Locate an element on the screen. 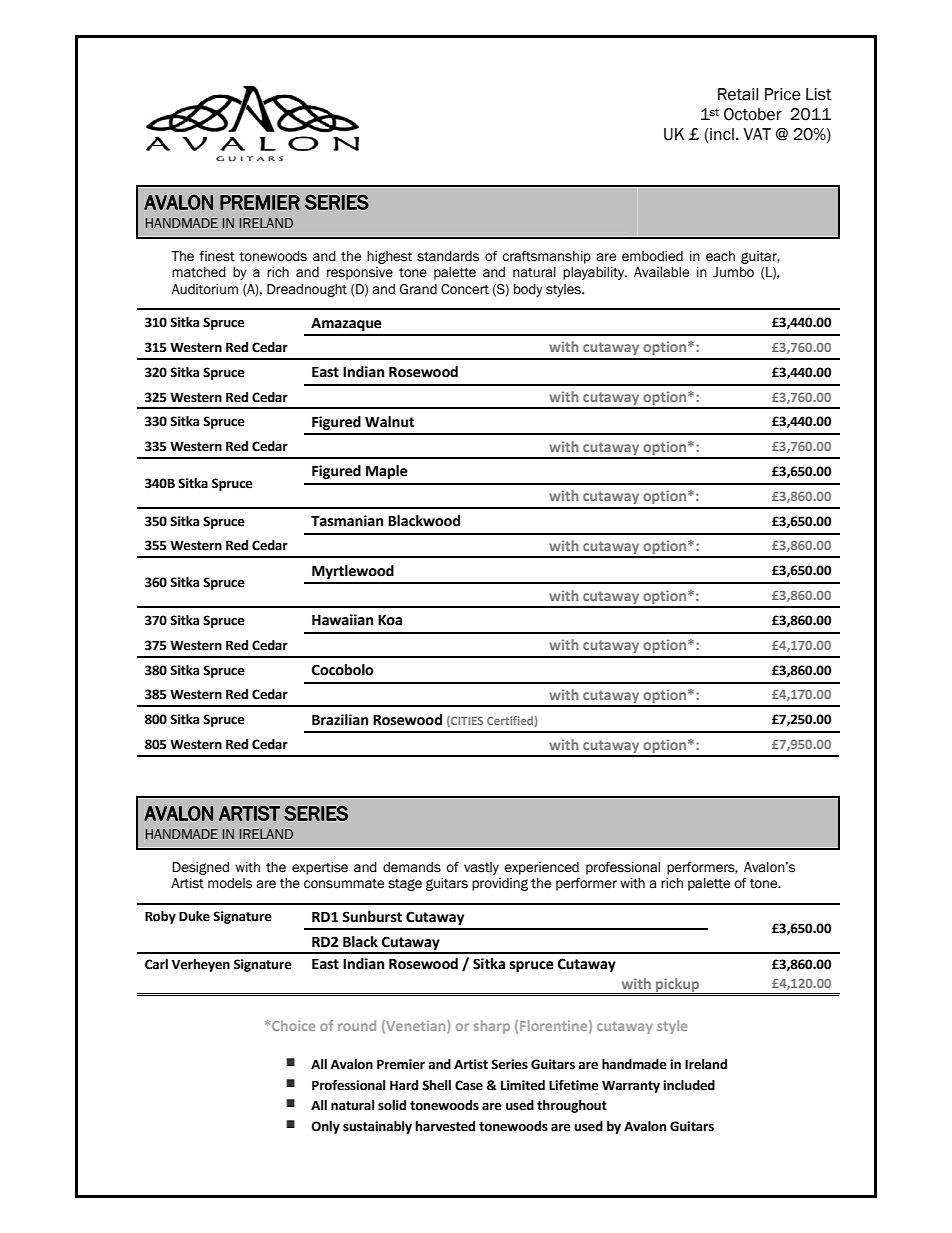 The height and width of the screenshot is (1233, 952). pickup is located at coordinates (678, 986).
